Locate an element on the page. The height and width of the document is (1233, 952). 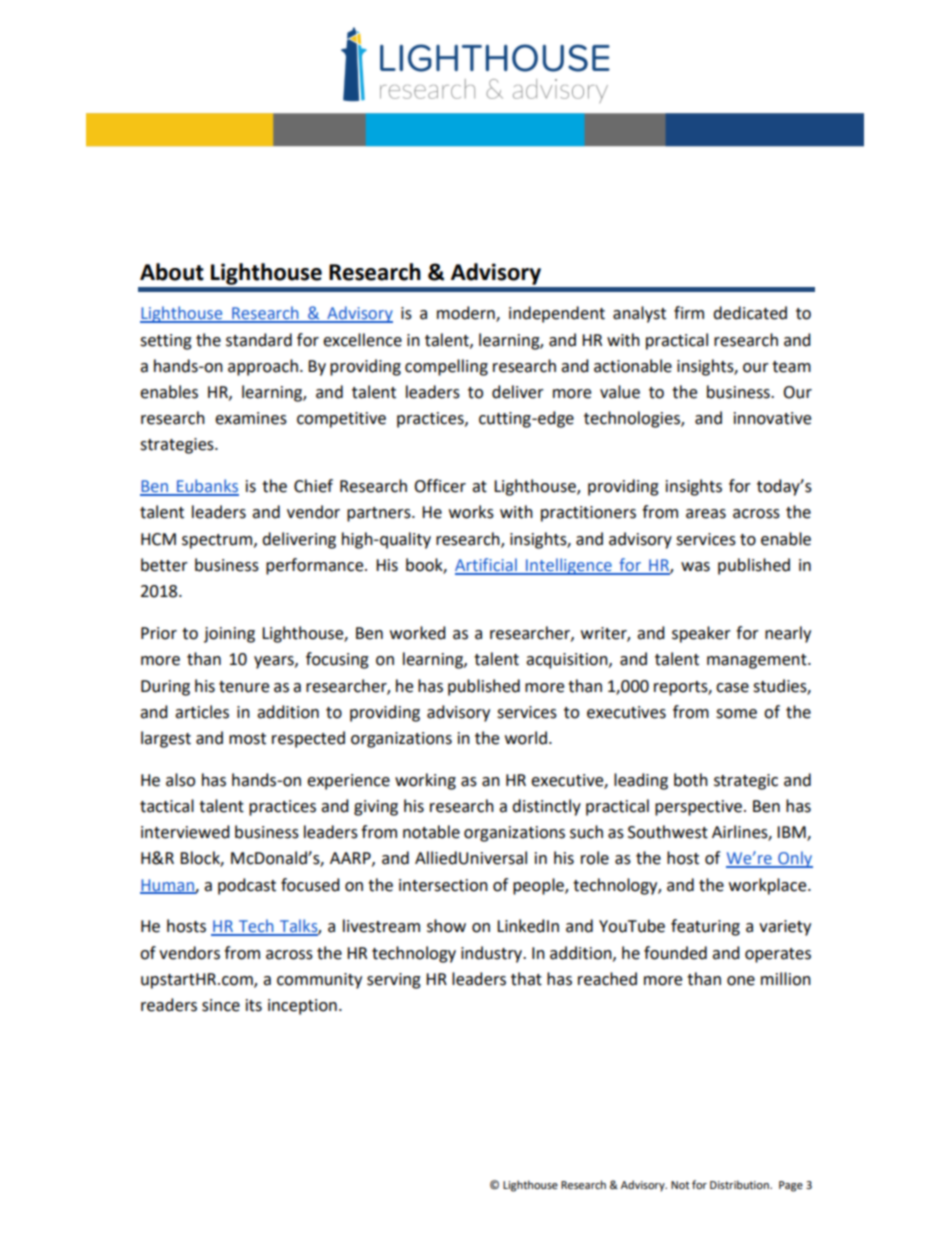
standard is located at coordinates (259, 340).
